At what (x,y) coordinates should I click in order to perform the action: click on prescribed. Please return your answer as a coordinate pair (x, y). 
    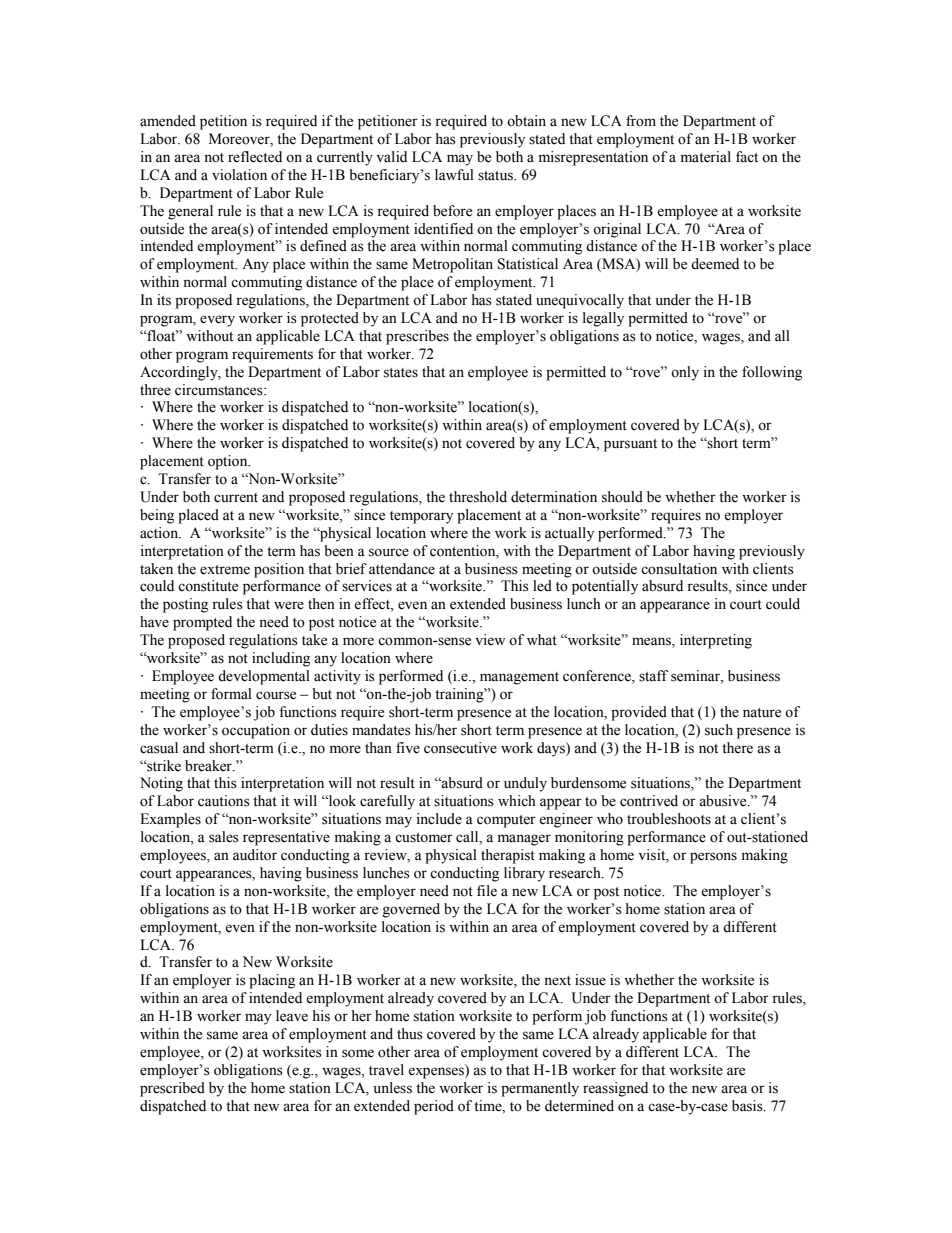
    Looking at the image, I should click on (172, 1089).
